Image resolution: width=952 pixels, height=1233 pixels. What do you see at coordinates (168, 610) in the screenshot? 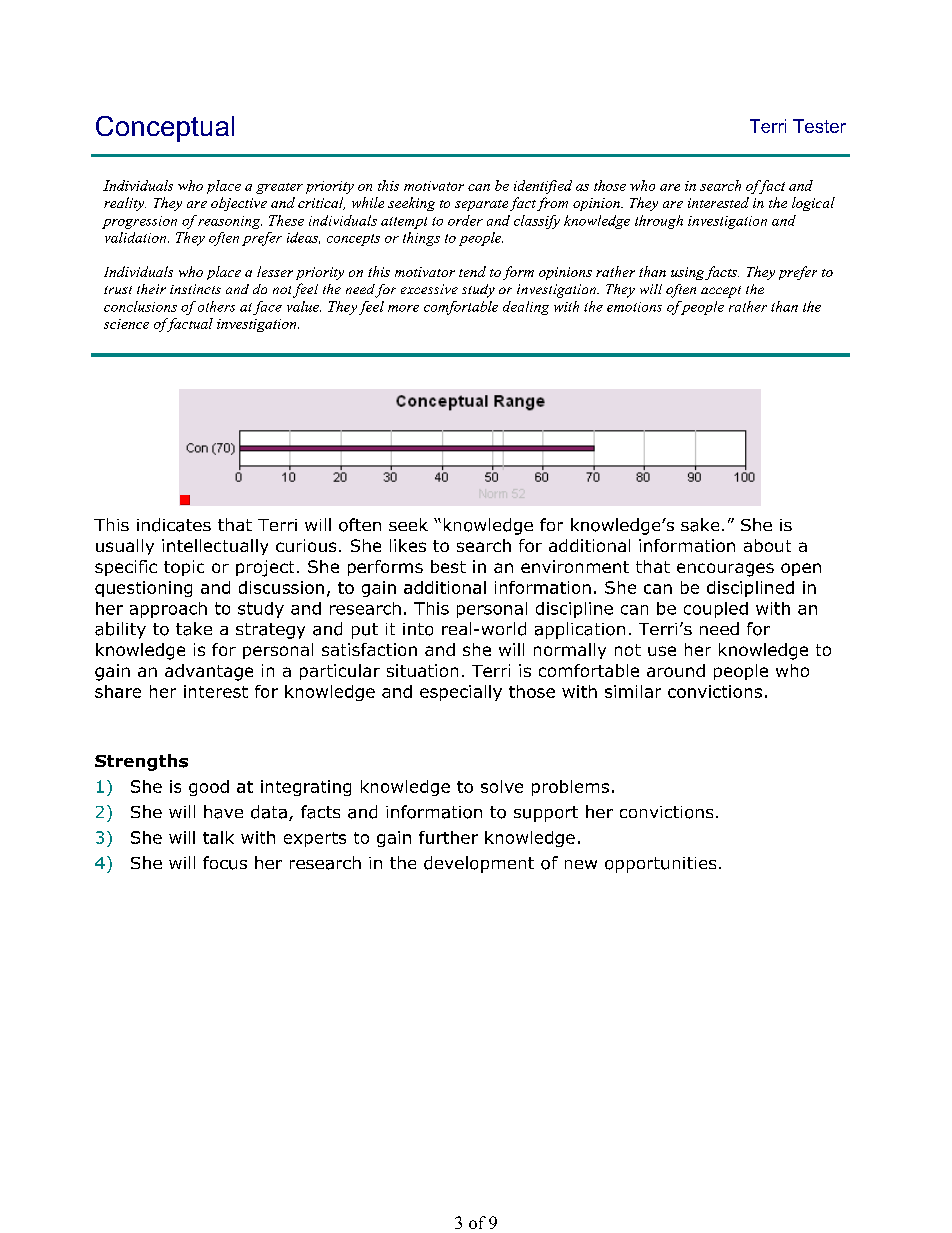
I see `approach` at bounding box center [168, 610].
